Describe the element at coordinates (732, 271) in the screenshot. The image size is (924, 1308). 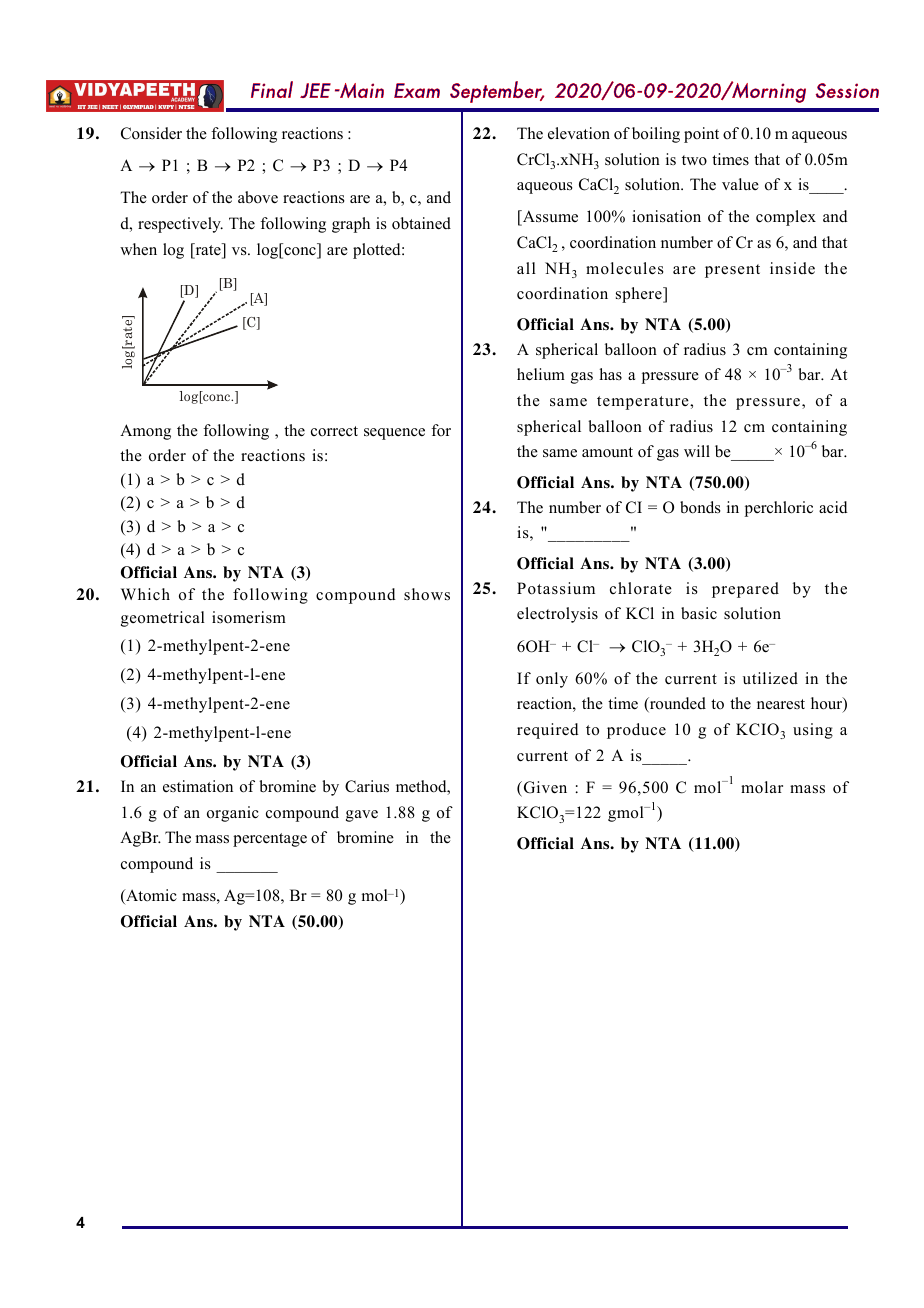
I see `present` at that location.
